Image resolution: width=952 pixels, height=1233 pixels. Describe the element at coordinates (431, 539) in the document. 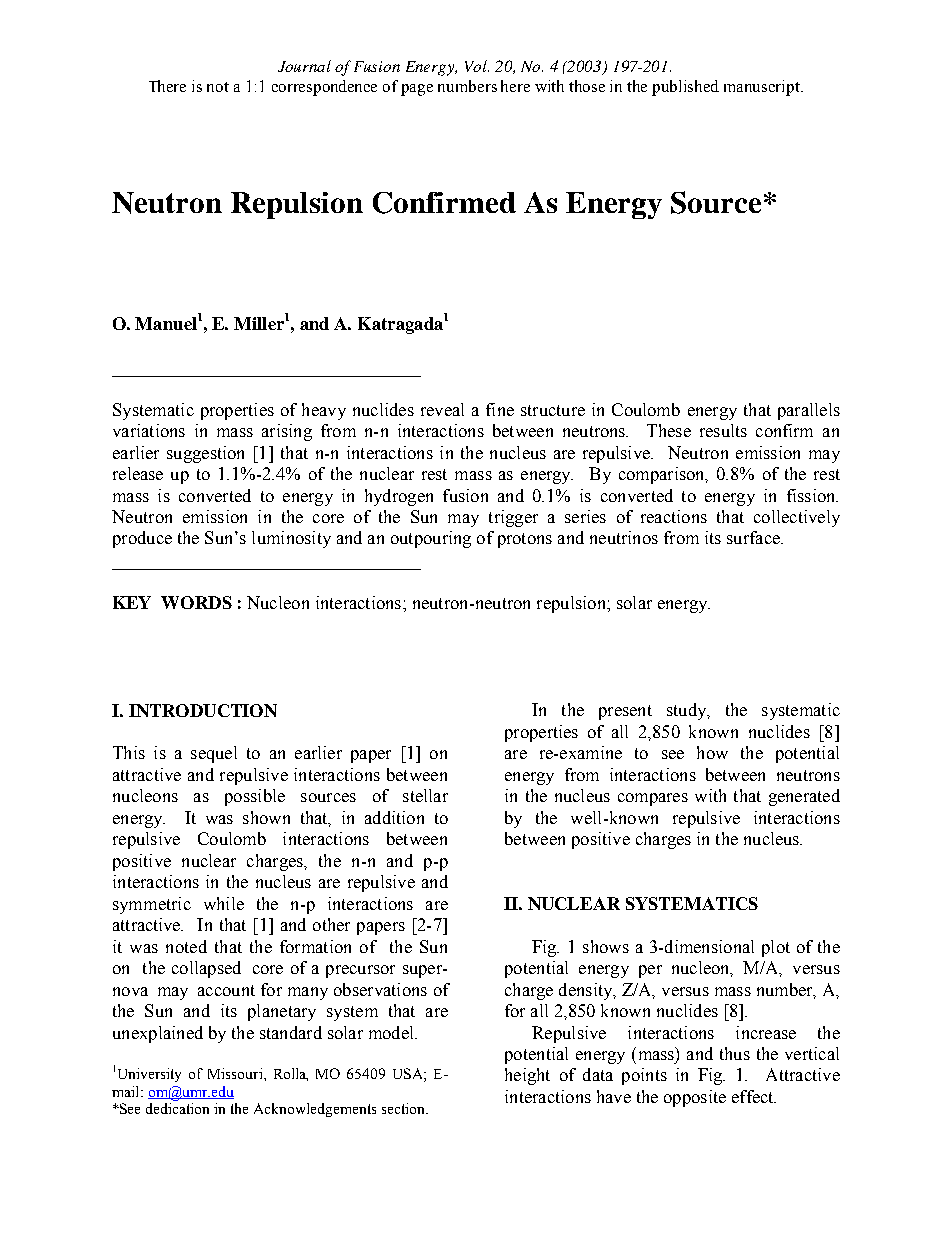

I see `outpouring` at that location.
